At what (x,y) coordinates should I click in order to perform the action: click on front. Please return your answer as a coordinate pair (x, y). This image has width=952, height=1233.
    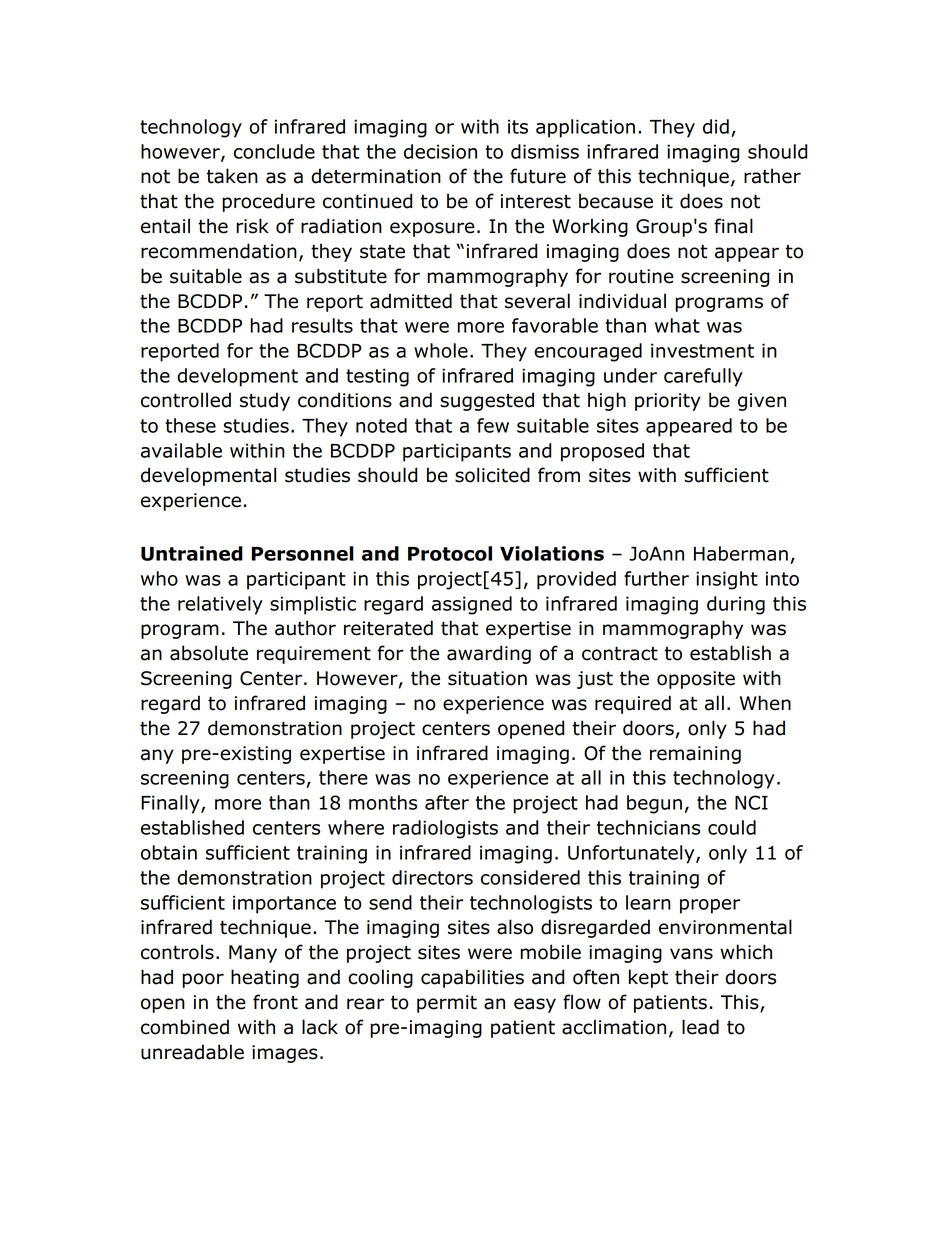
    Looking at the image, I should click on (275, 1002).
